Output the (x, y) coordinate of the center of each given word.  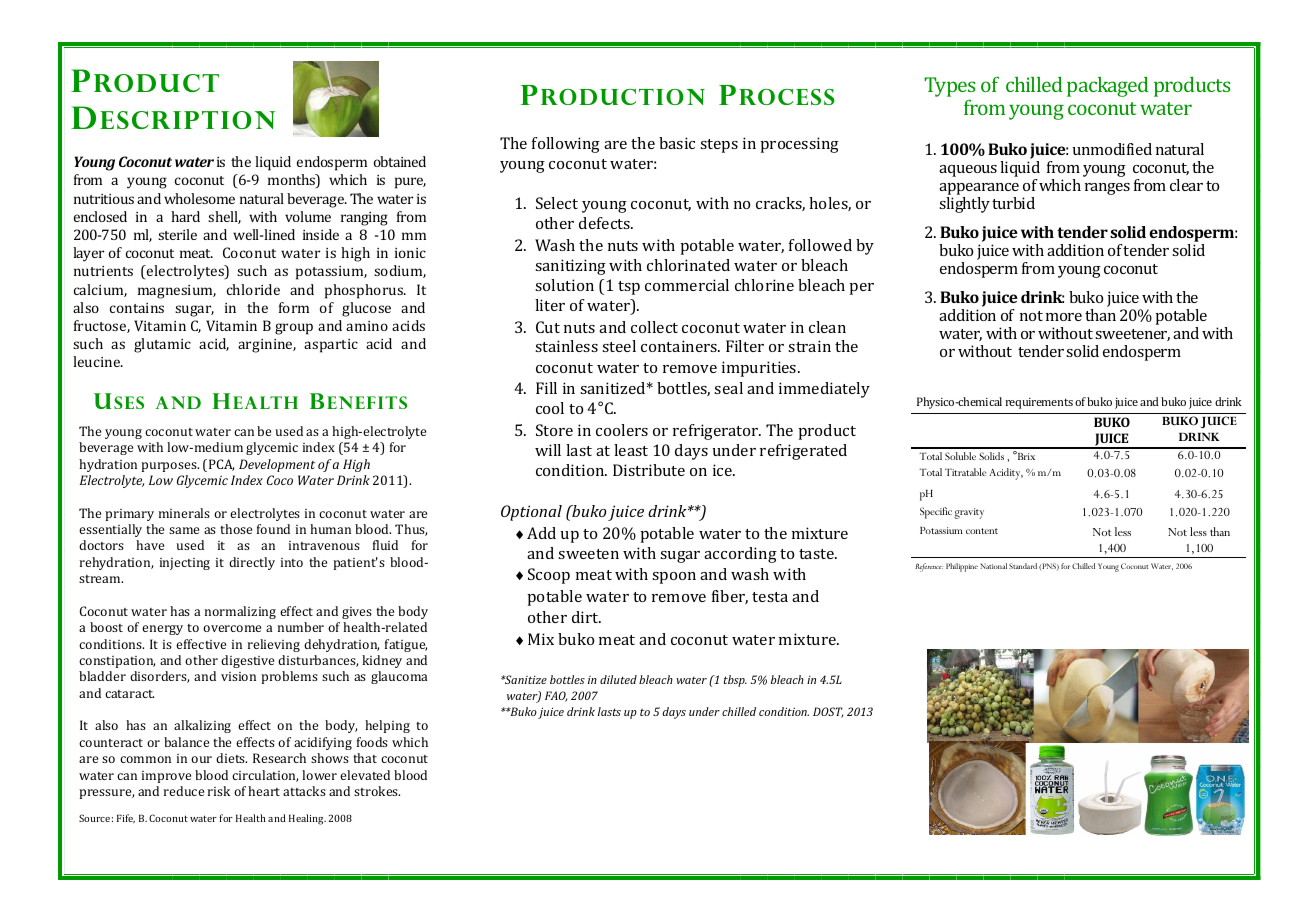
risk (219, 791)
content (982, 531)
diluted (618, 679)
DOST (828, 712)
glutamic (162, 345)
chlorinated (688, 265)
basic (677, 143)
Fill (546, 388)
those (236, 529)
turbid (1013, 203)
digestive (247, 661)
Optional (531, 513)
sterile (177, 234)
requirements (1039, 403)
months (292, 181)
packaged (1107, 87)
